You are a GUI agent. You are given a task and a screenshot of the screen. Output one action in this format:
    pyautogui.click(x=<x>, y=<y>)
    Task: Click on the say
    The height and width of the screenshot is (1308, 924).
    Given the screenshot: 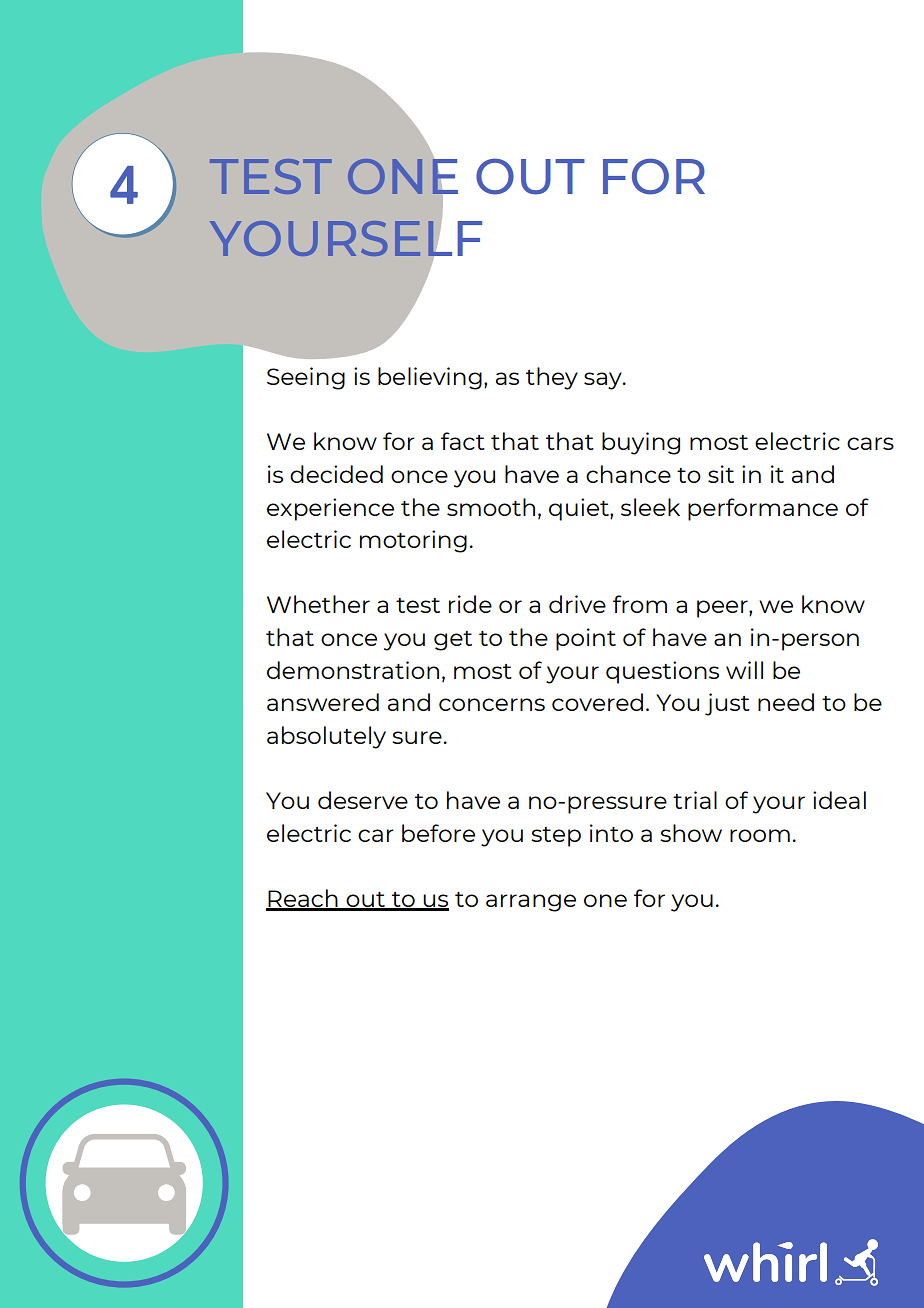 What is the action you would take?
    pyautogui.click(x=604, y=381)
